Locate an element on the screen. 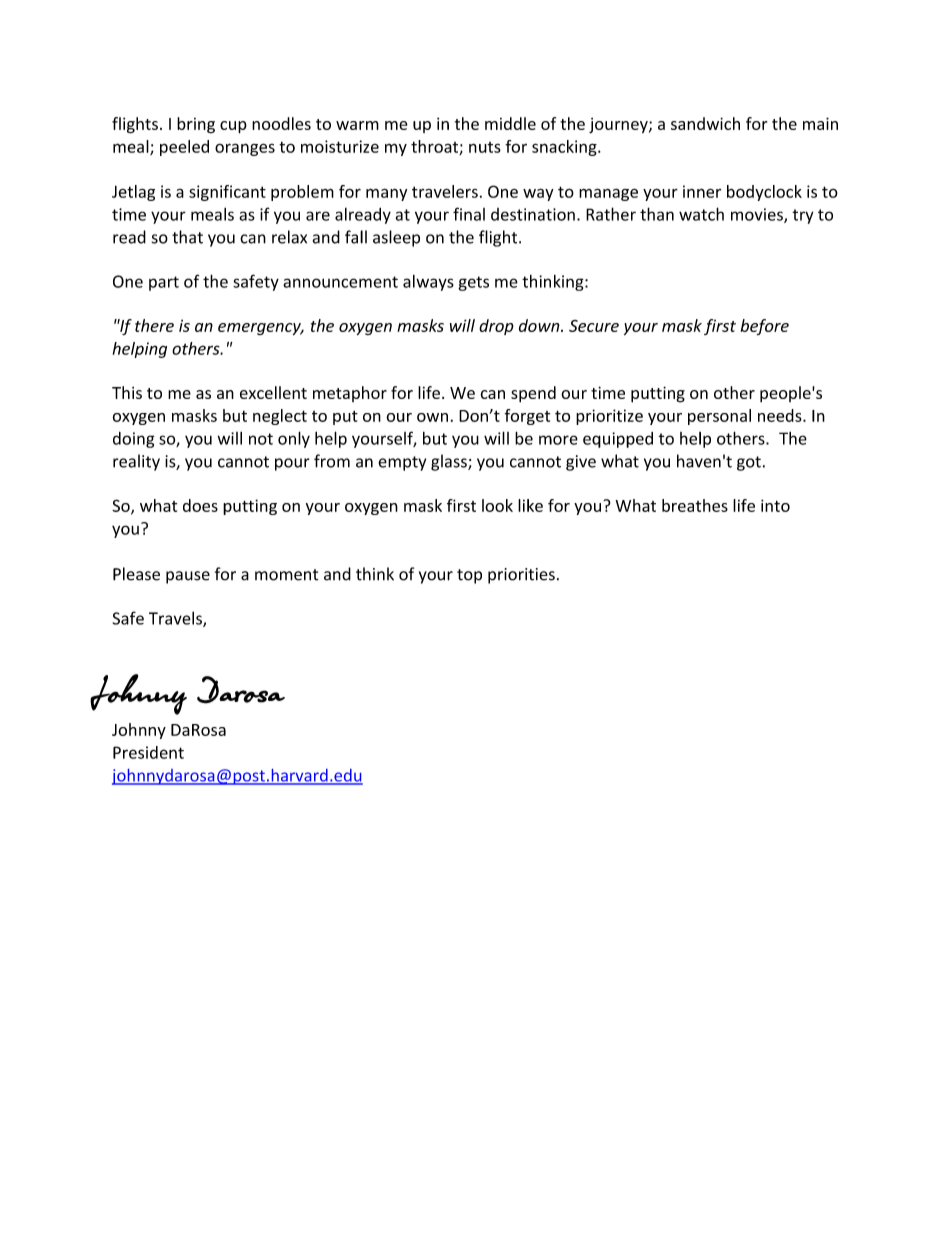  before is located at coordinates (765, 327).
